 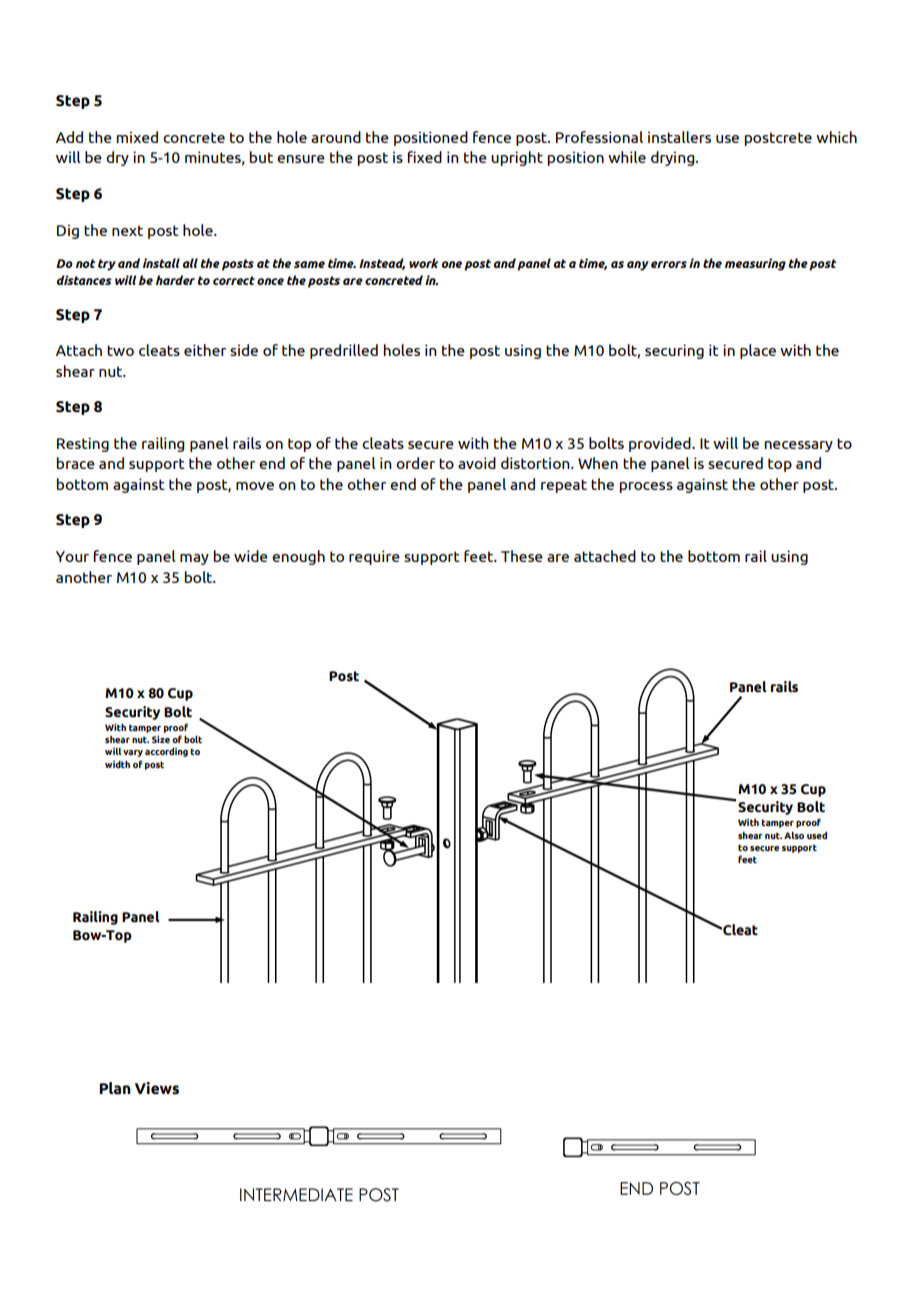 I want to click on Plan, so click(x=115, y=1088).
